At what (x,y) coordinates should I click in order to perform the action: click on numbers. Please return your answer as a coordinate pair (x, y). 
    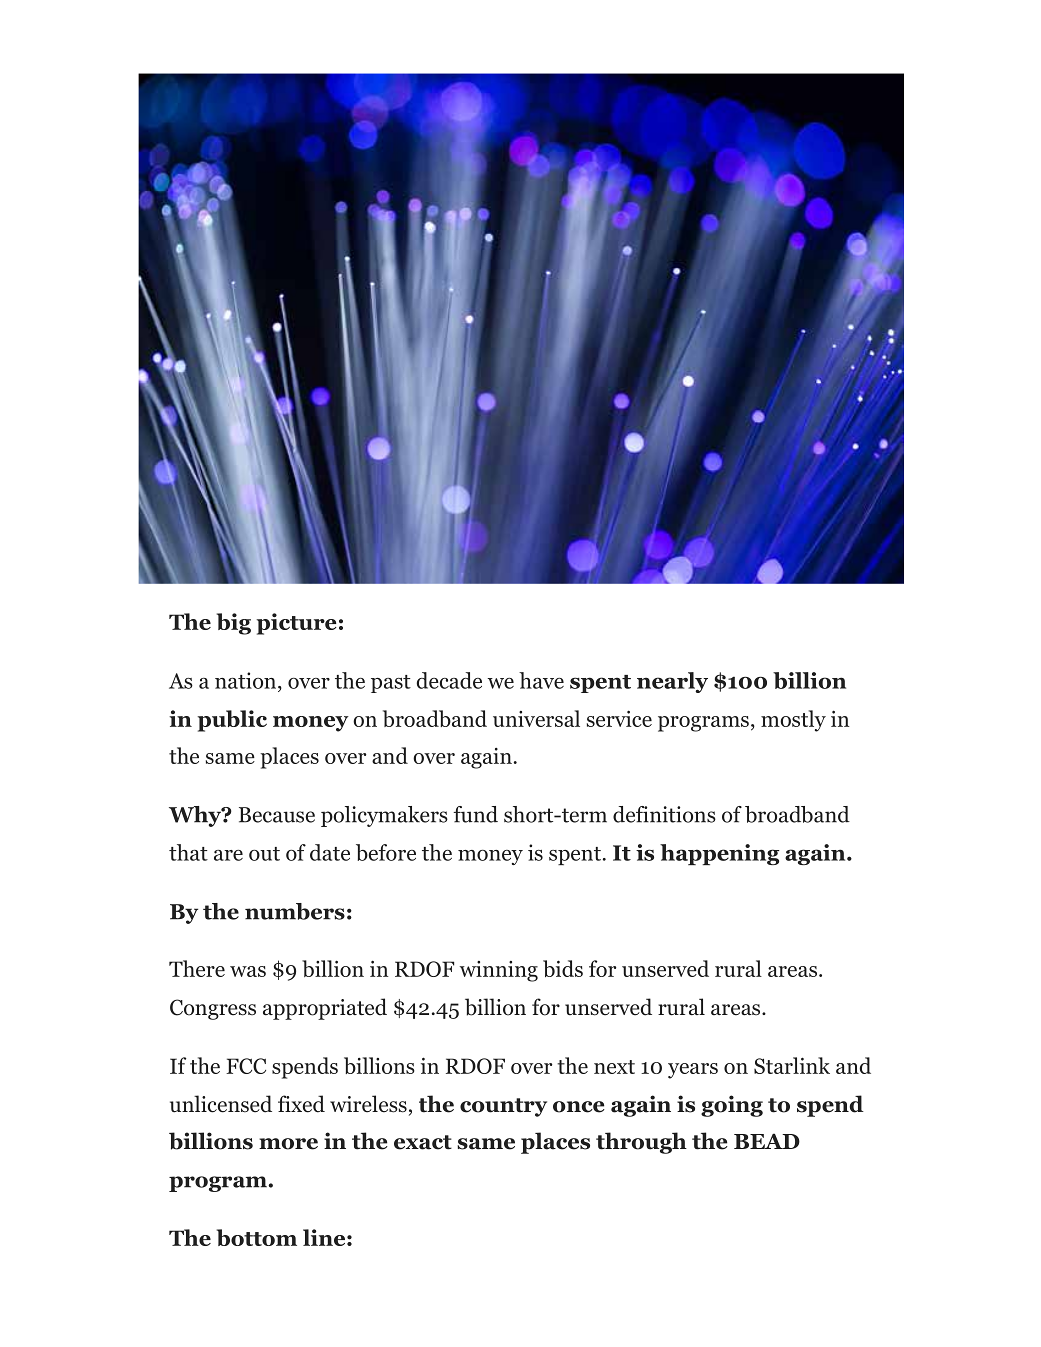
    Looking at the image, I should click on (295, 911).
